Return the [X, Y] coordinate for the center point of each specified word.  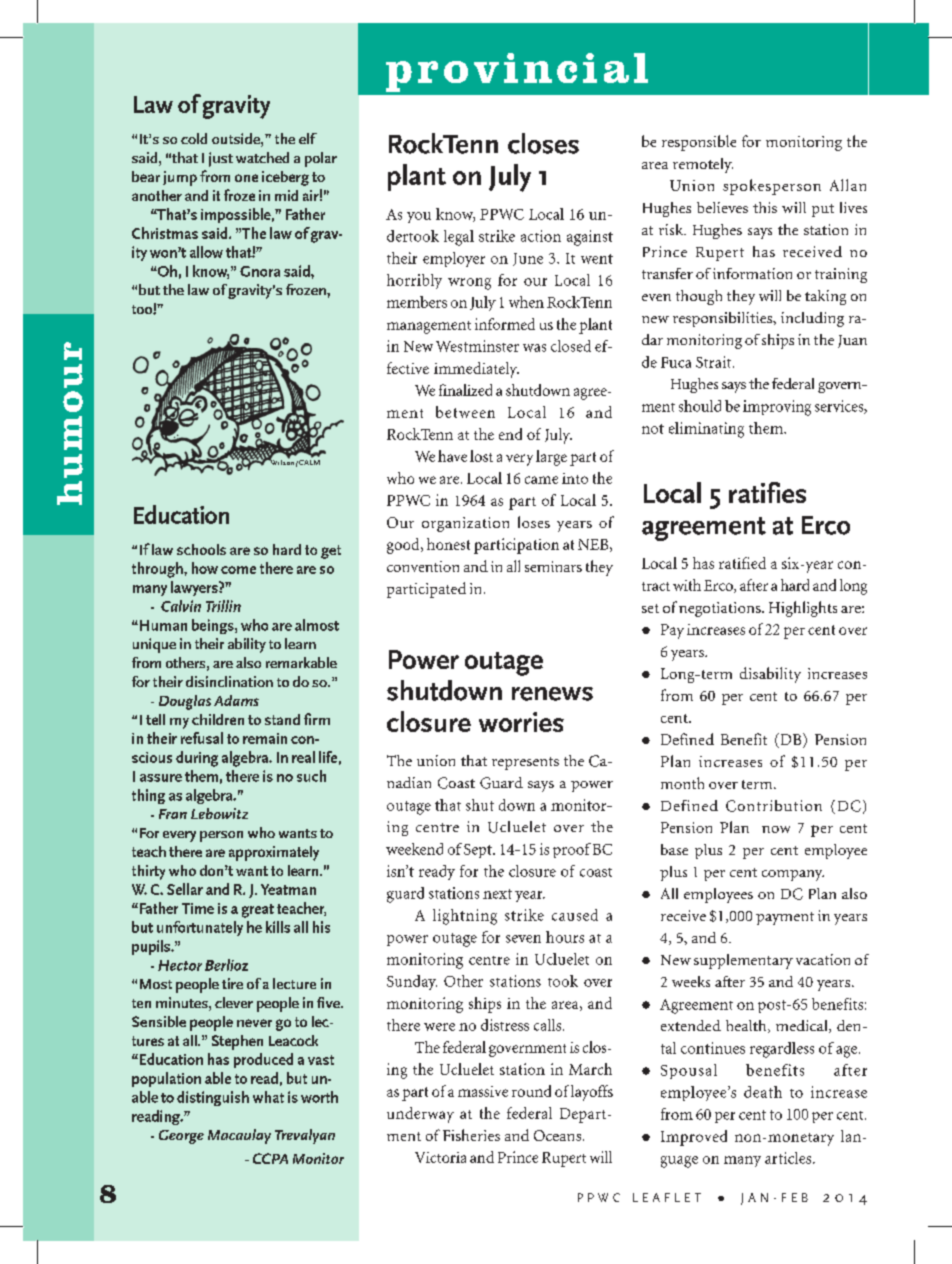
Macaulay [239, 1136]
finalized [465, 390]
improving [777, 408]
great [258, 911]
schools [201, 549]
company [793, 875]
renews [552, 694]
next [497, 894]
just [221, 159]
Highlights [803, 609]
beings [214, 626]
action [541, 236]
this [765, 207]
